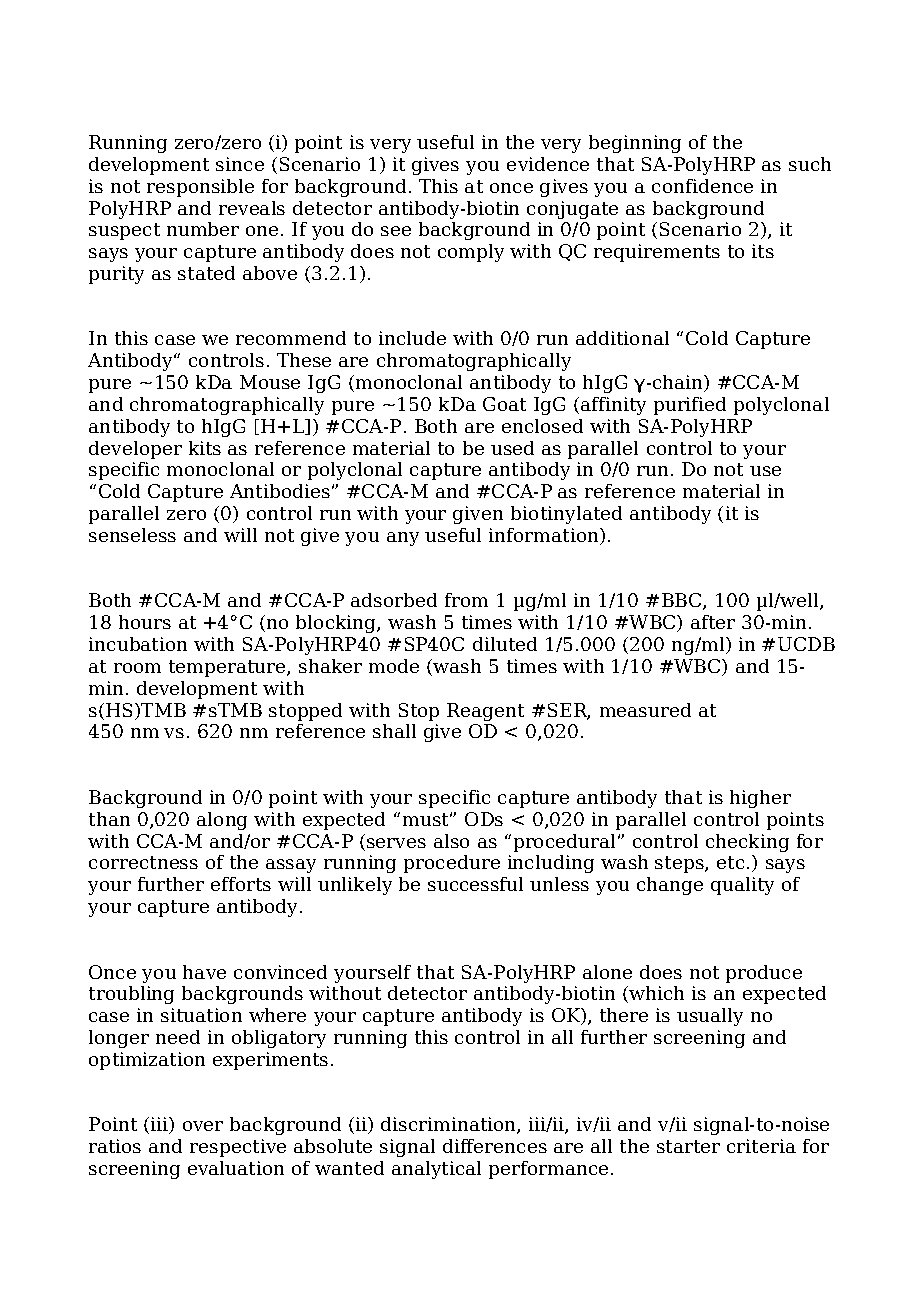 The image size is (924, 1308). Describe the element at coordinates (702, 186) in the document. I see `confidence` at that location.
